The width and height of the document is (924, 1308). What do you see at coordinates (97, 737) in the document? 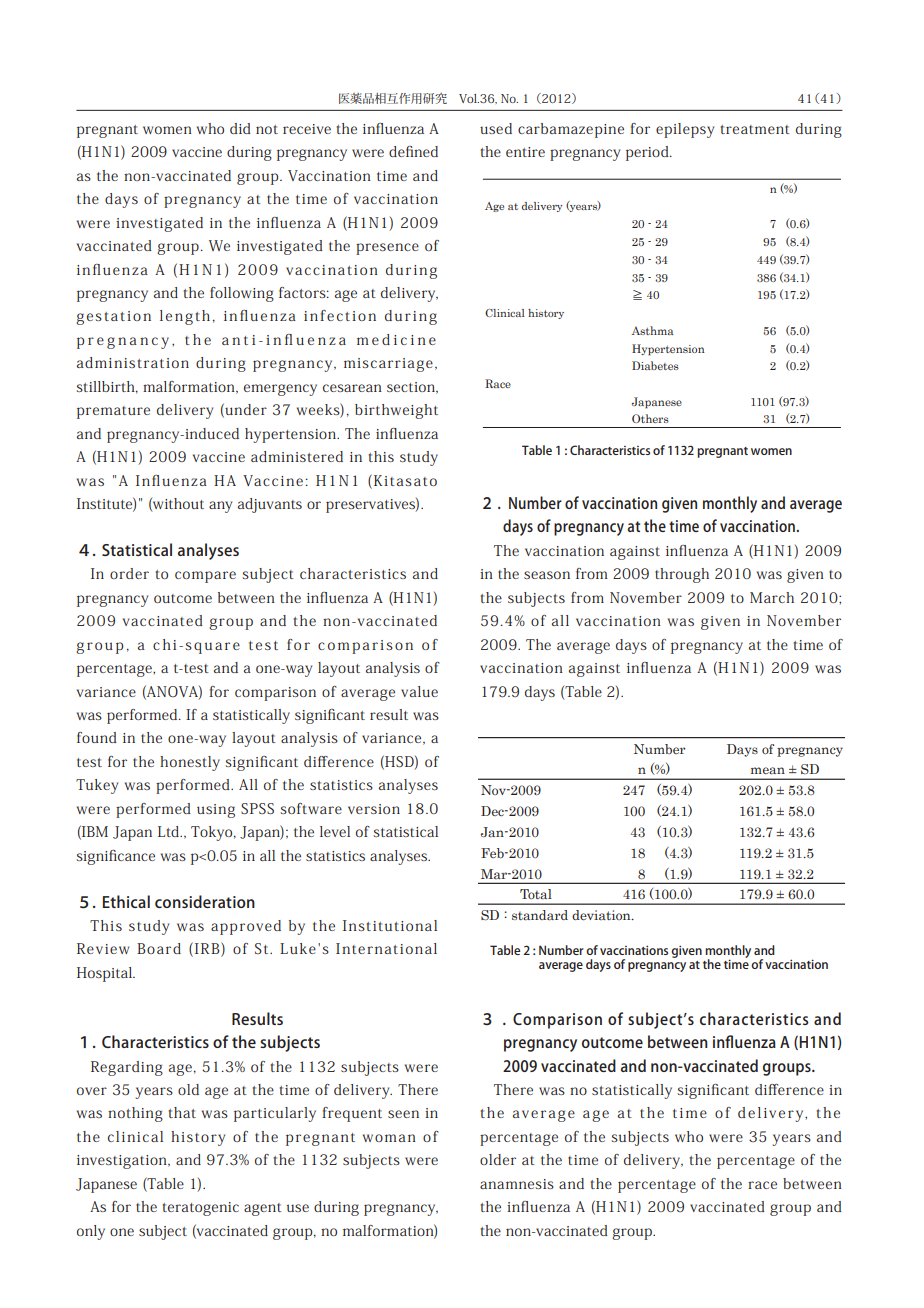
I see `found` at bounding box center [97, 737].
